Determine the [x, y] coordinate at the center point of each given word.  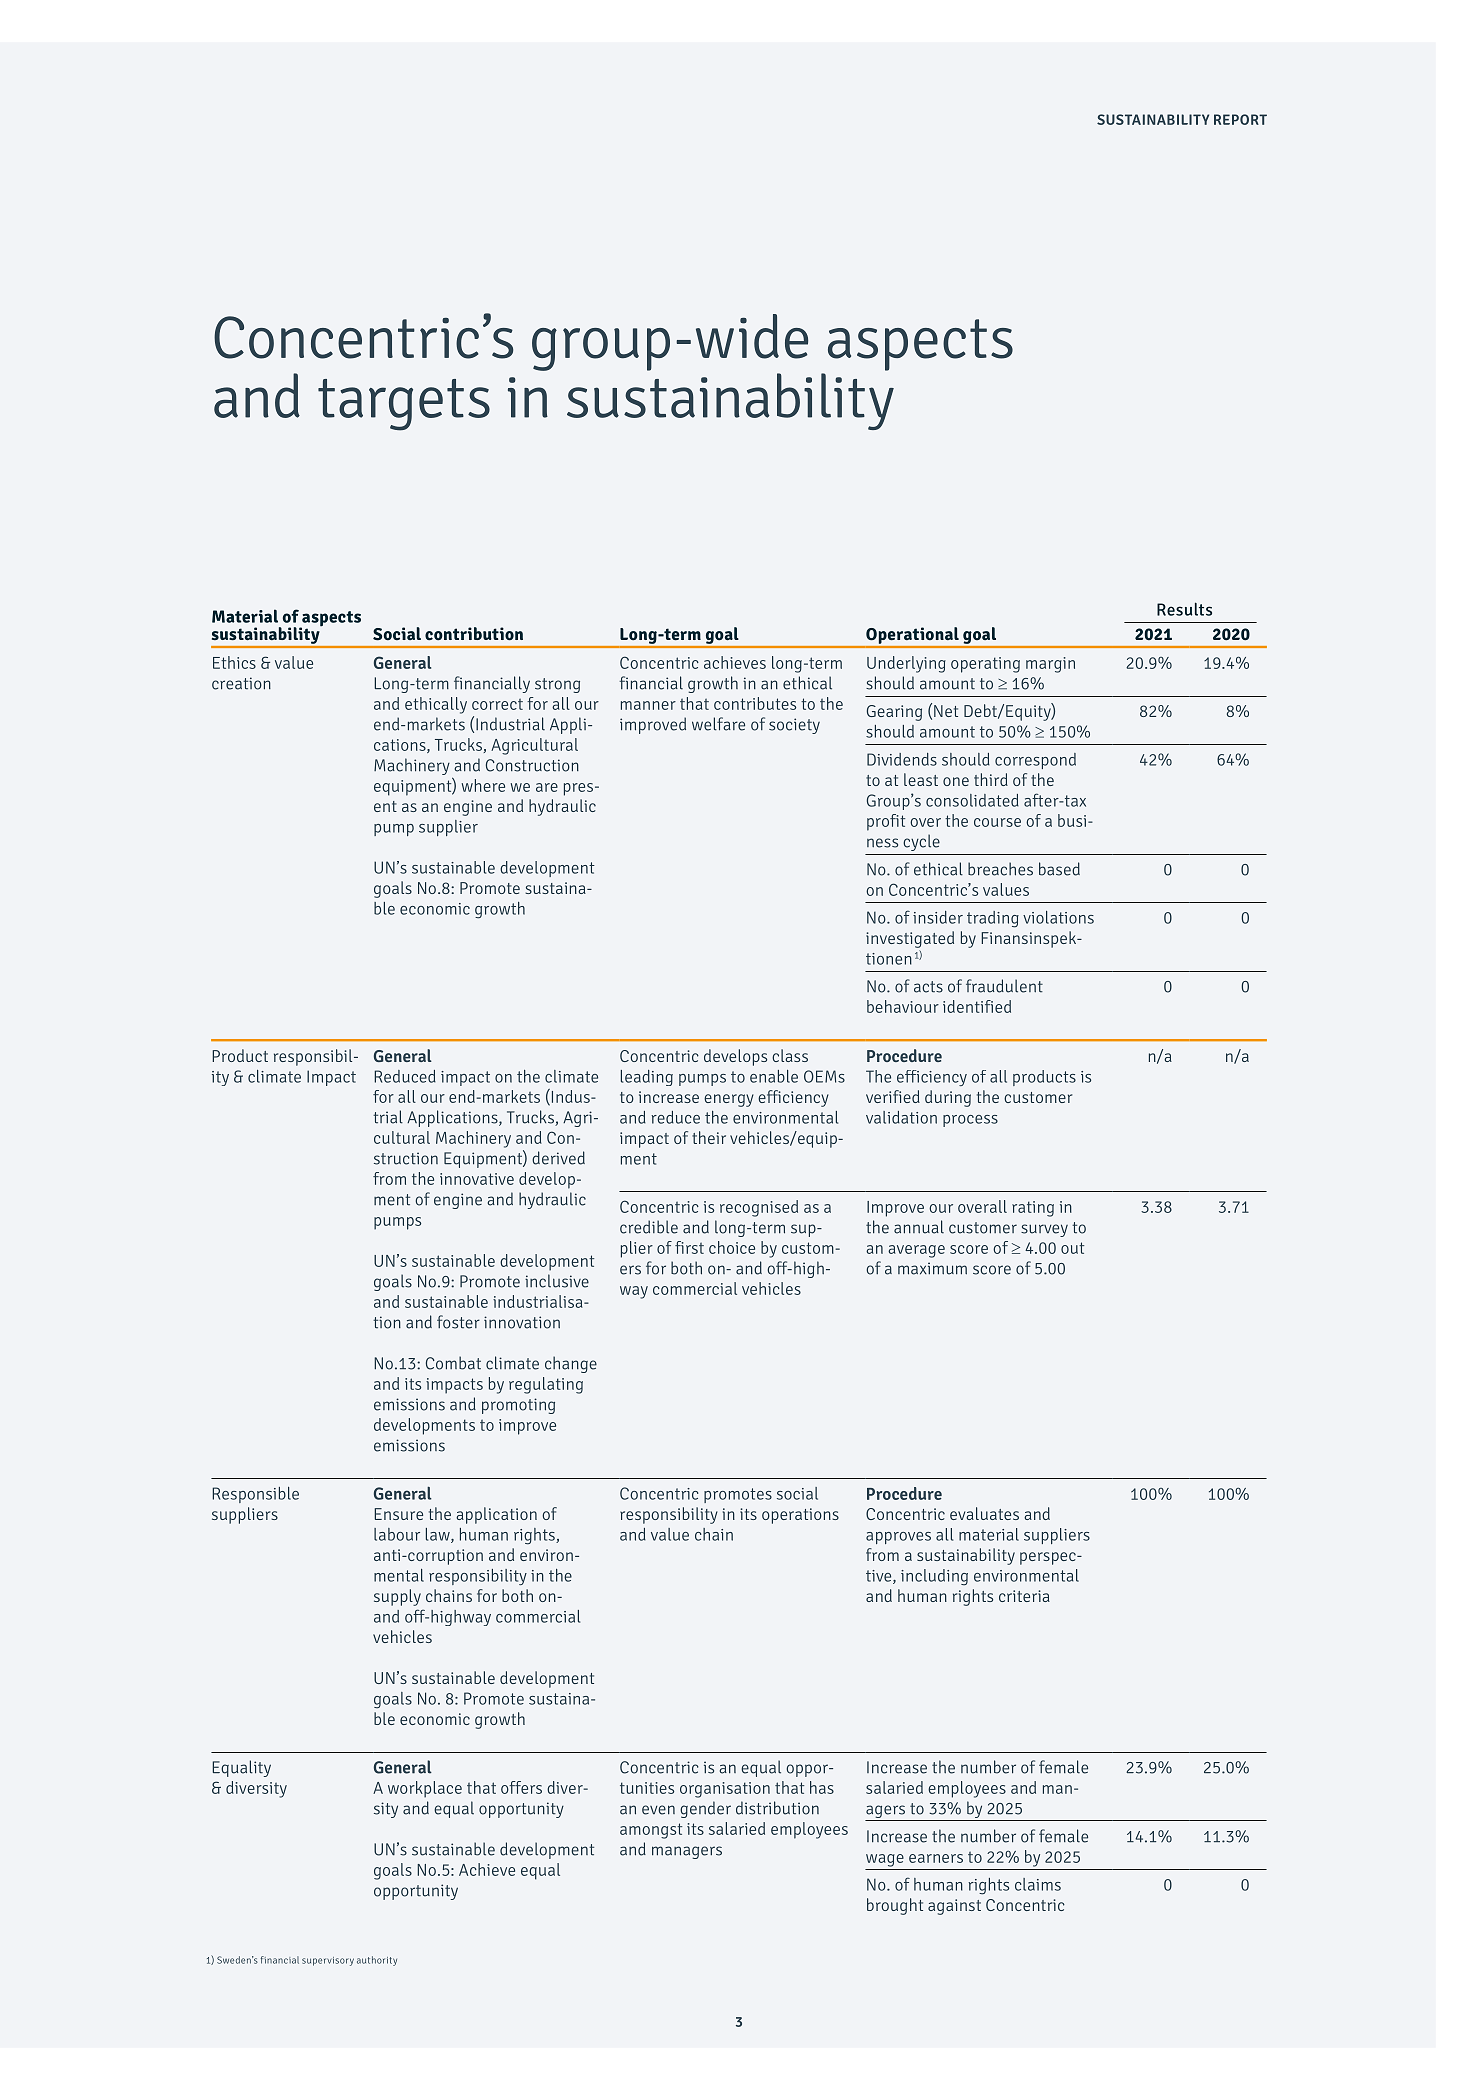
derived [558, 1158]
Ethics [234, 662]
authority [377, 1961]
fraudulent [1004, 986]
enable [774, 1076]
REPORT [1240, 119]
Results [1184, 609]
